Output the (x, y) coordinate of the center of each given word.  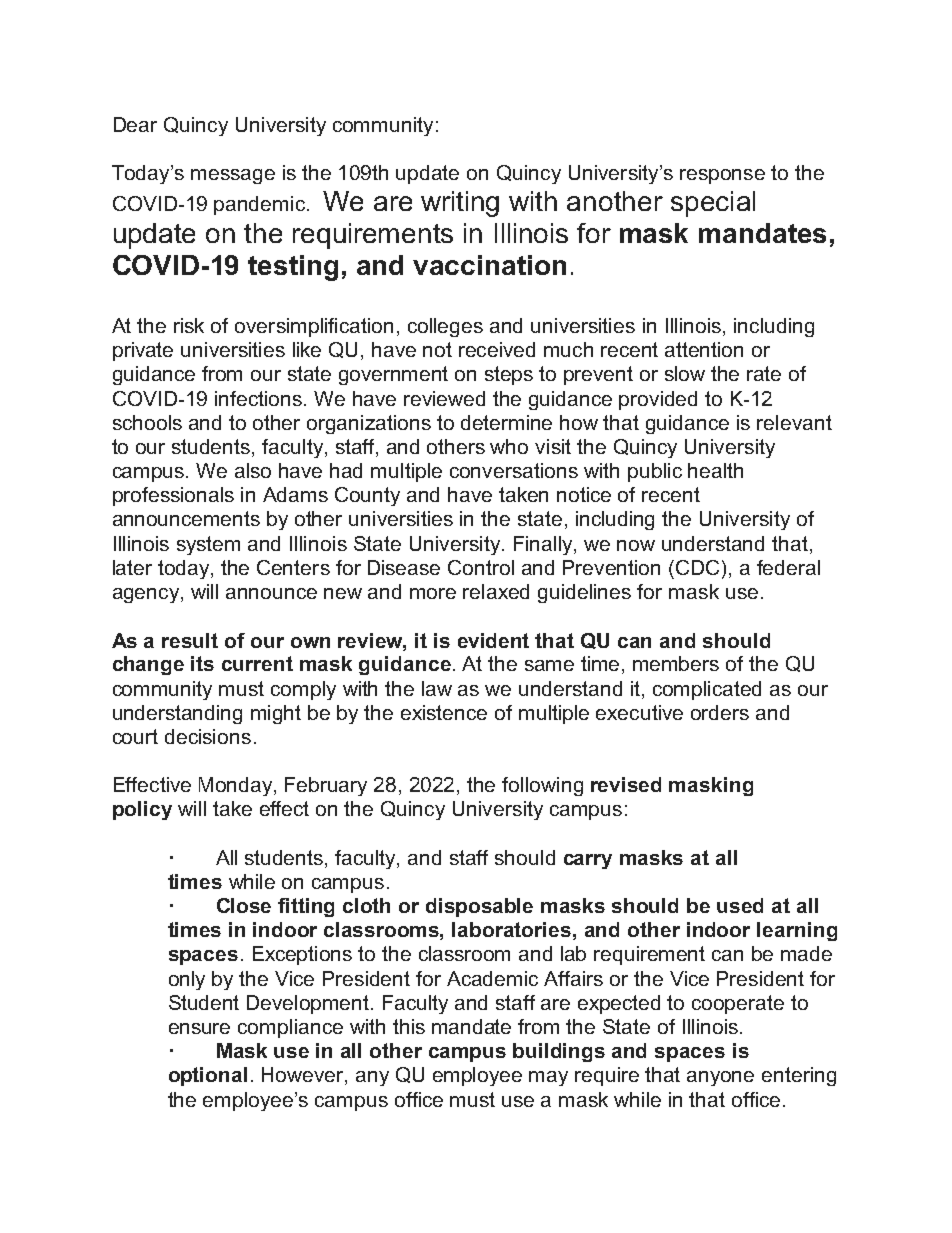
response (722, 176)
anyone (720, 1078)
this (409, 1026)
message (233, 176)
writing (460, 204)
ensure (199, 1028)
